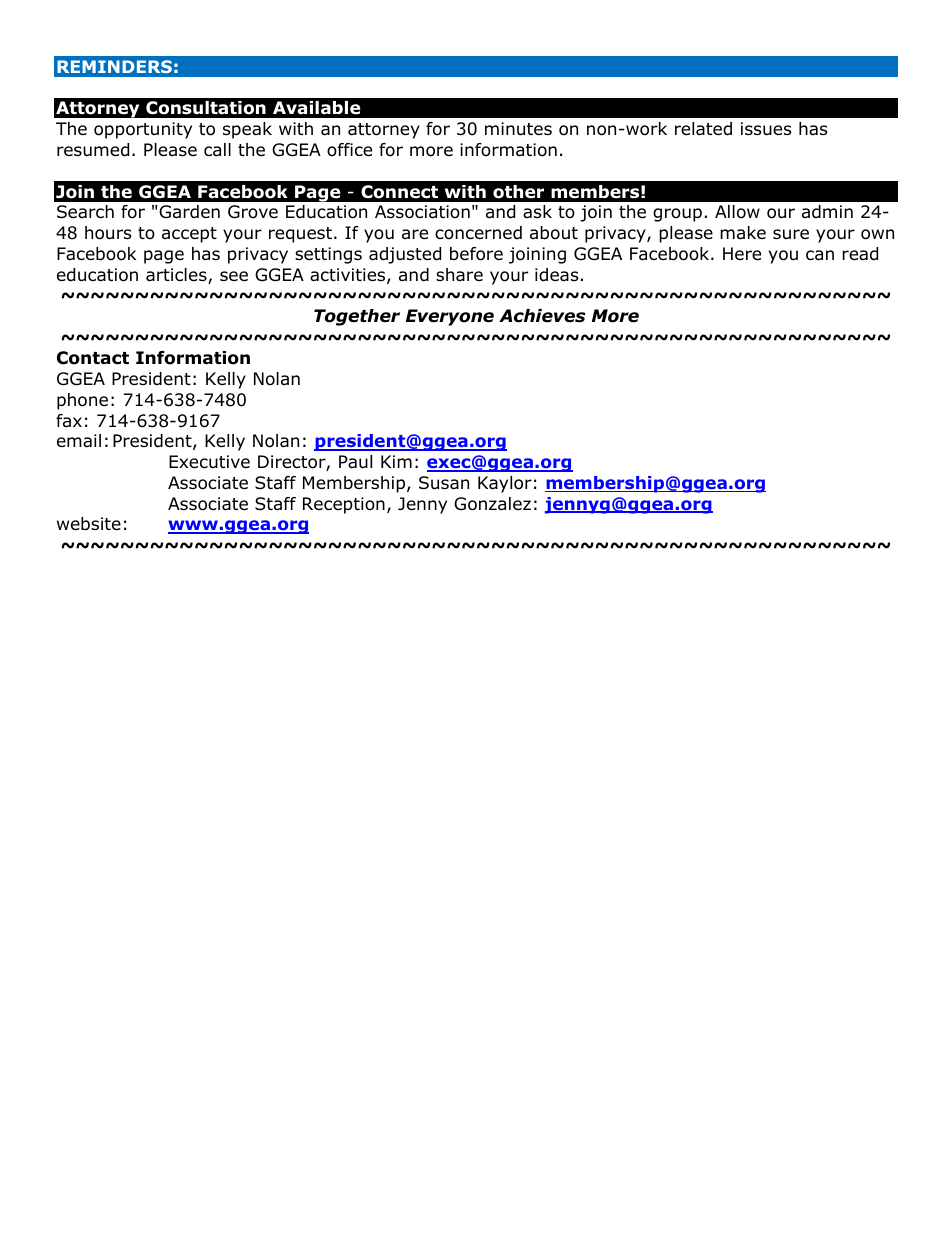 The width and height of the screenshot is (952, 1233). Describe the element at coordinates (189, 235) in the screenshot. I see `accept` at that location.
